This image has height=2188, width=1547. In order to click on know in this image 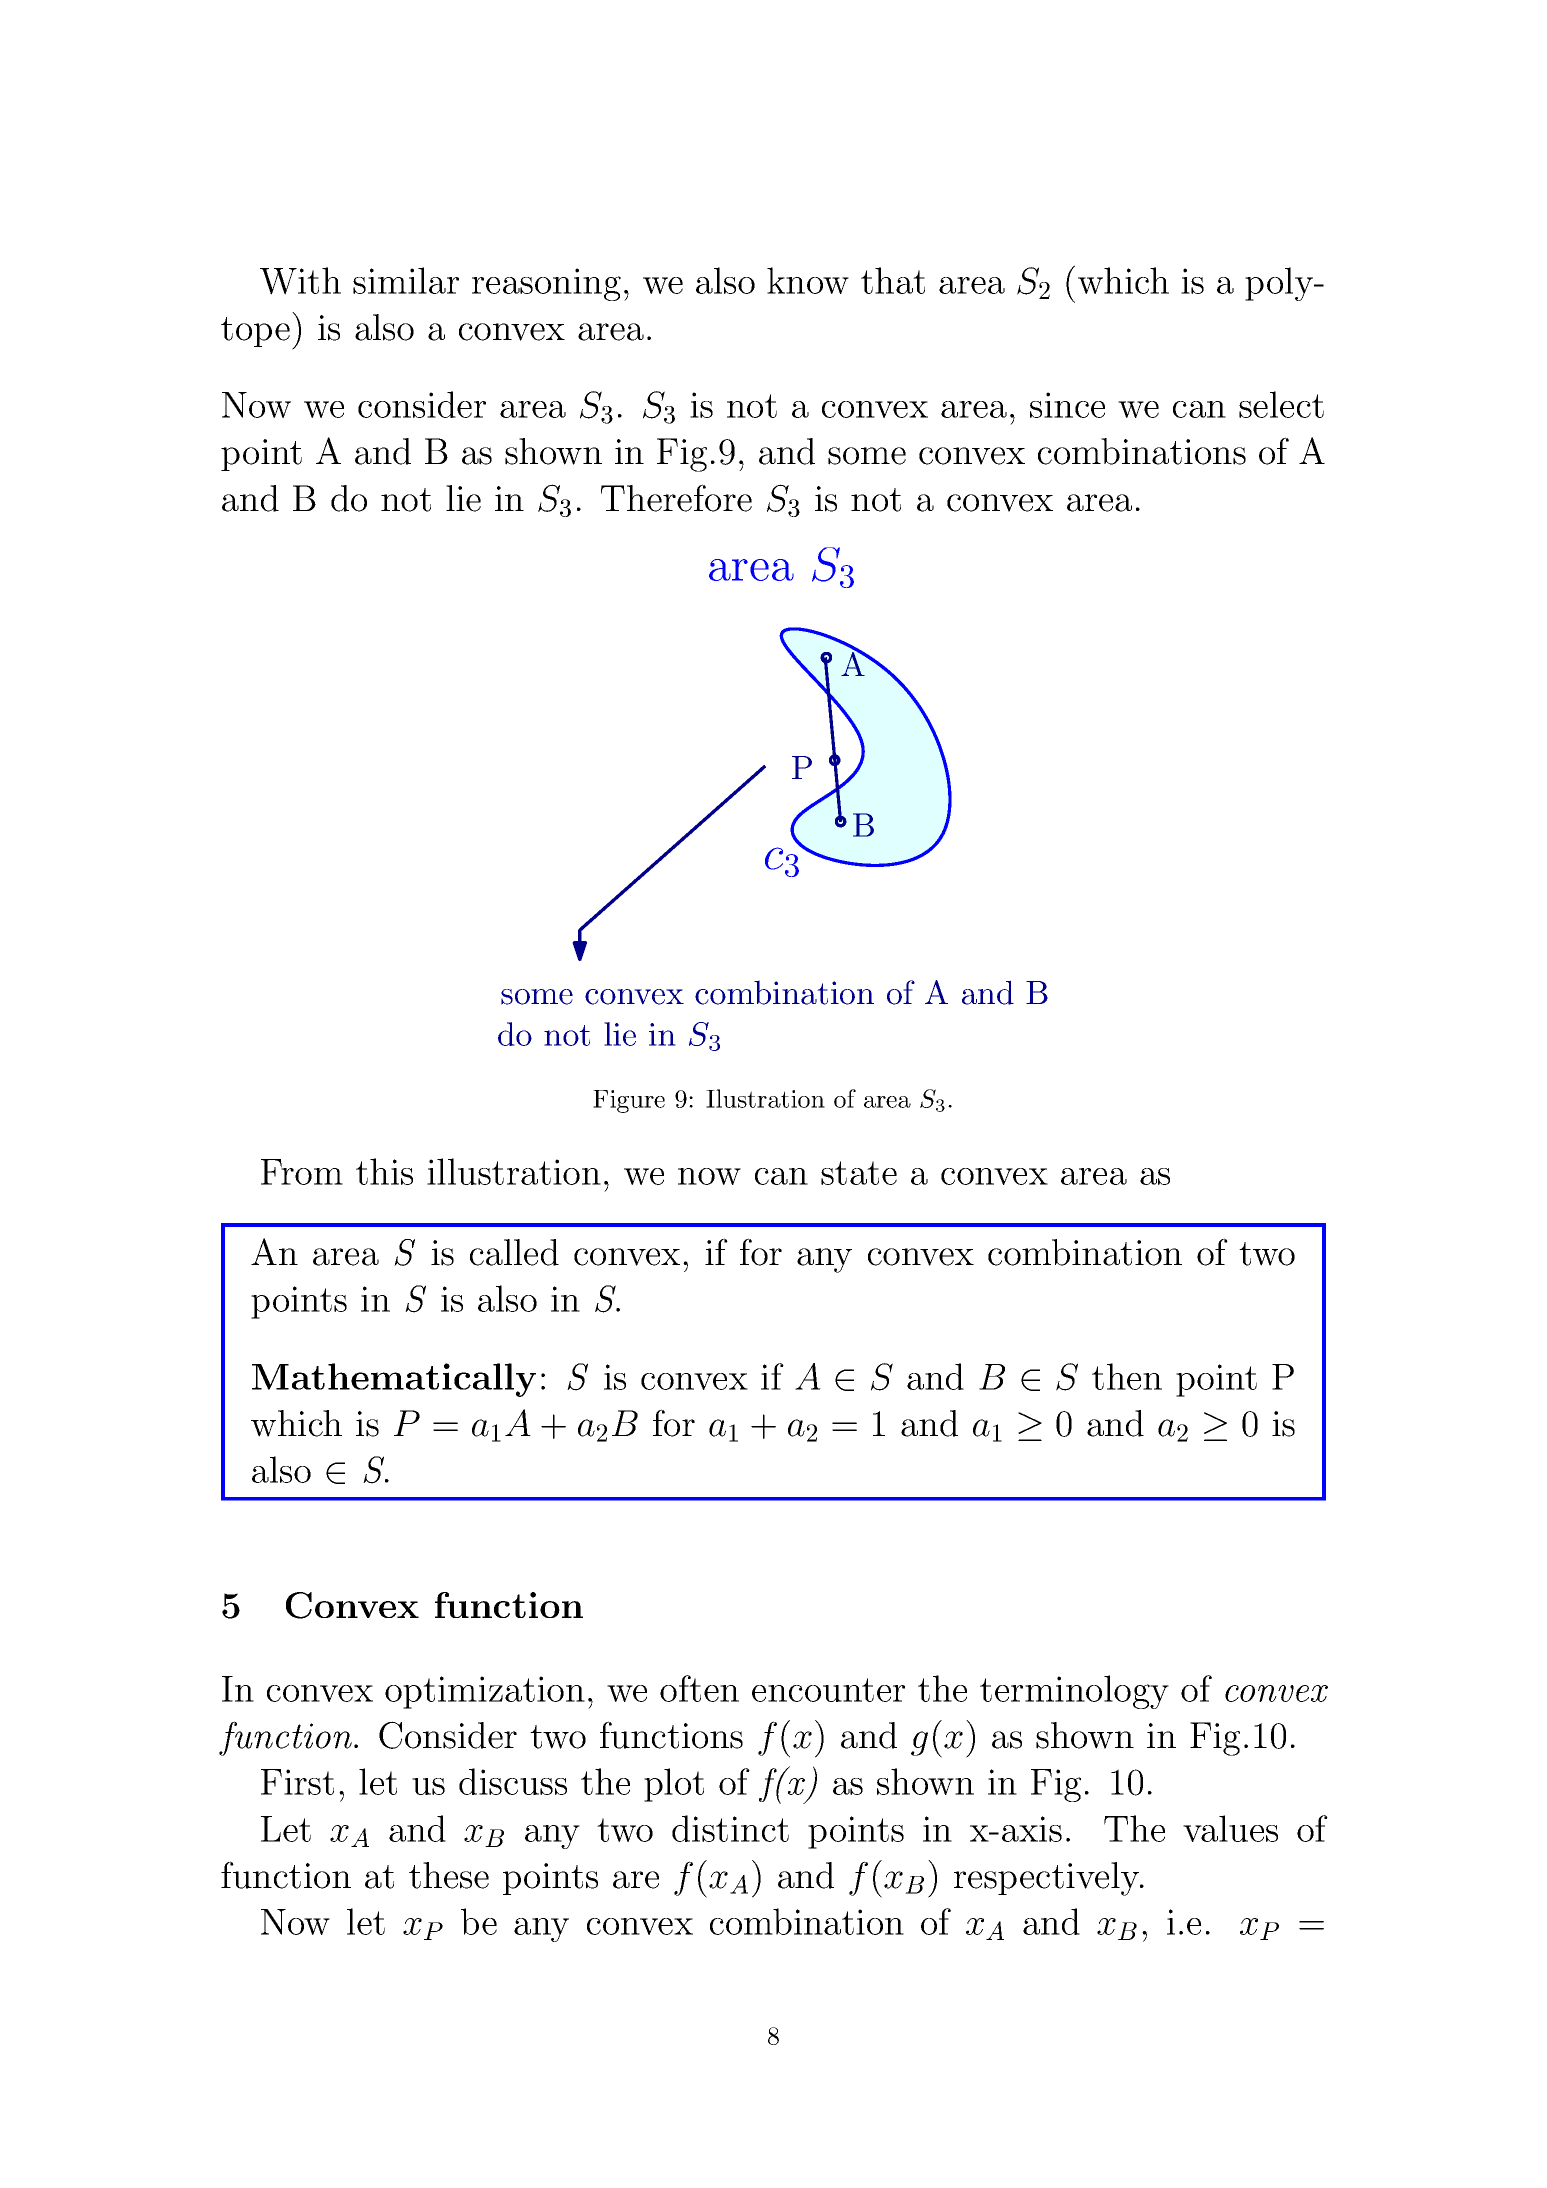, I will do `click(808, 280)`.
